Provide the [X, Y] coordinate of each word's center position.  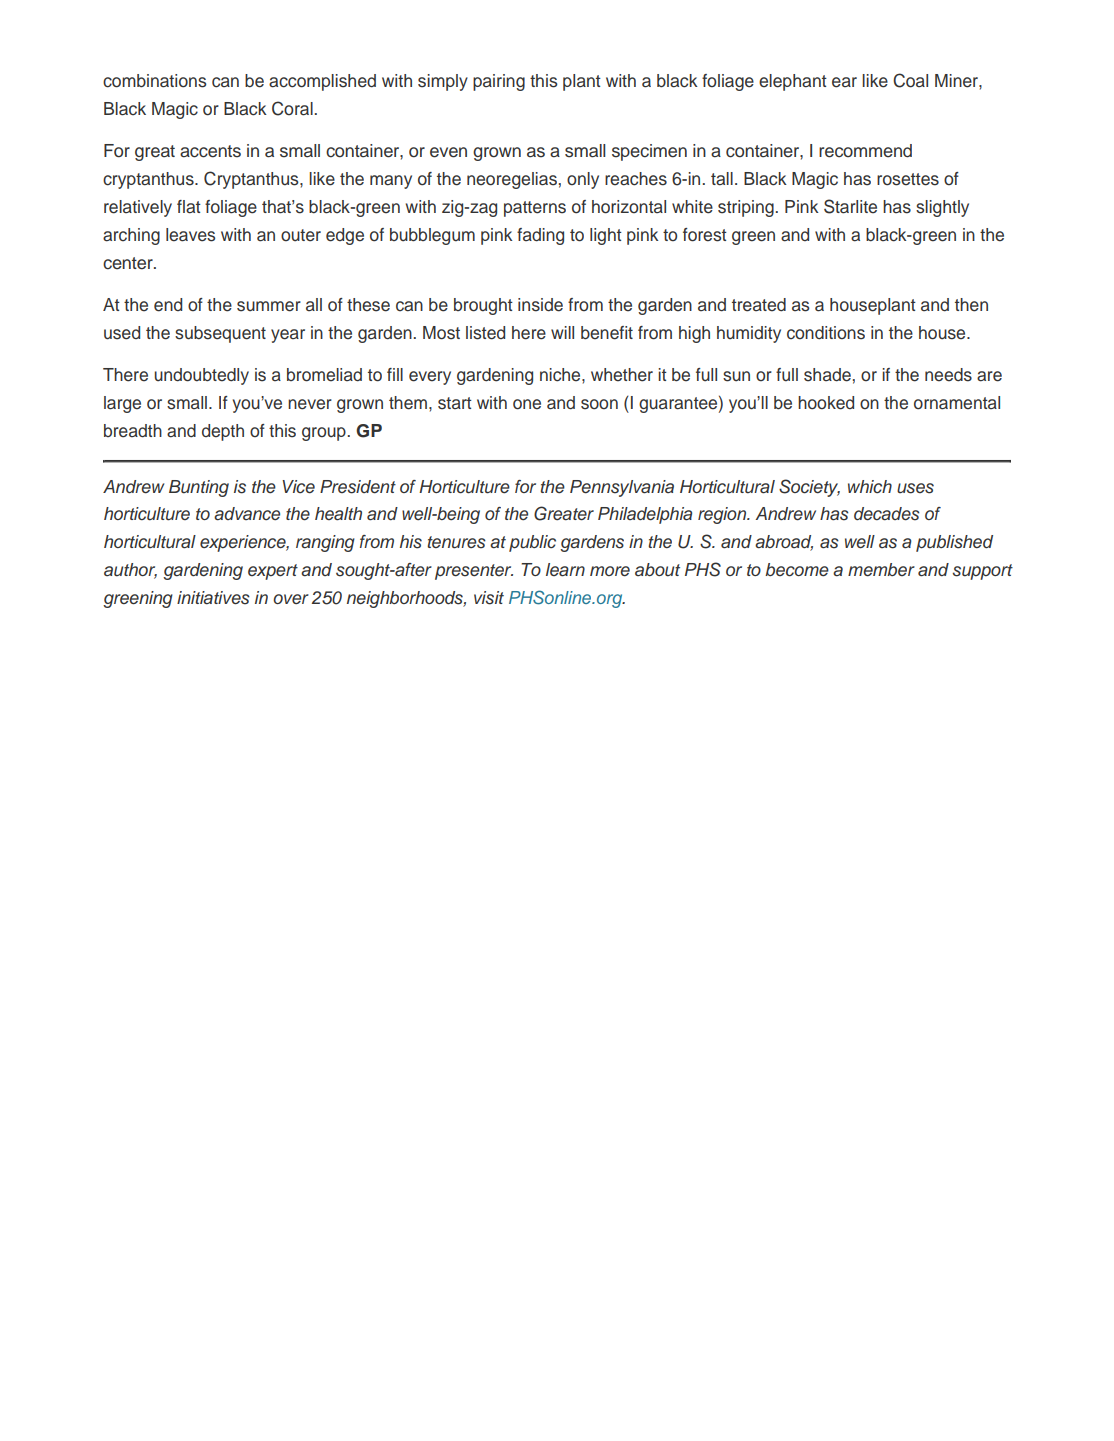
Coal [910, 80]
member [881, 570]
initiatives [213, 598]
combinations [155, 81]
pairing [499, 82]
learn [565, 570]
